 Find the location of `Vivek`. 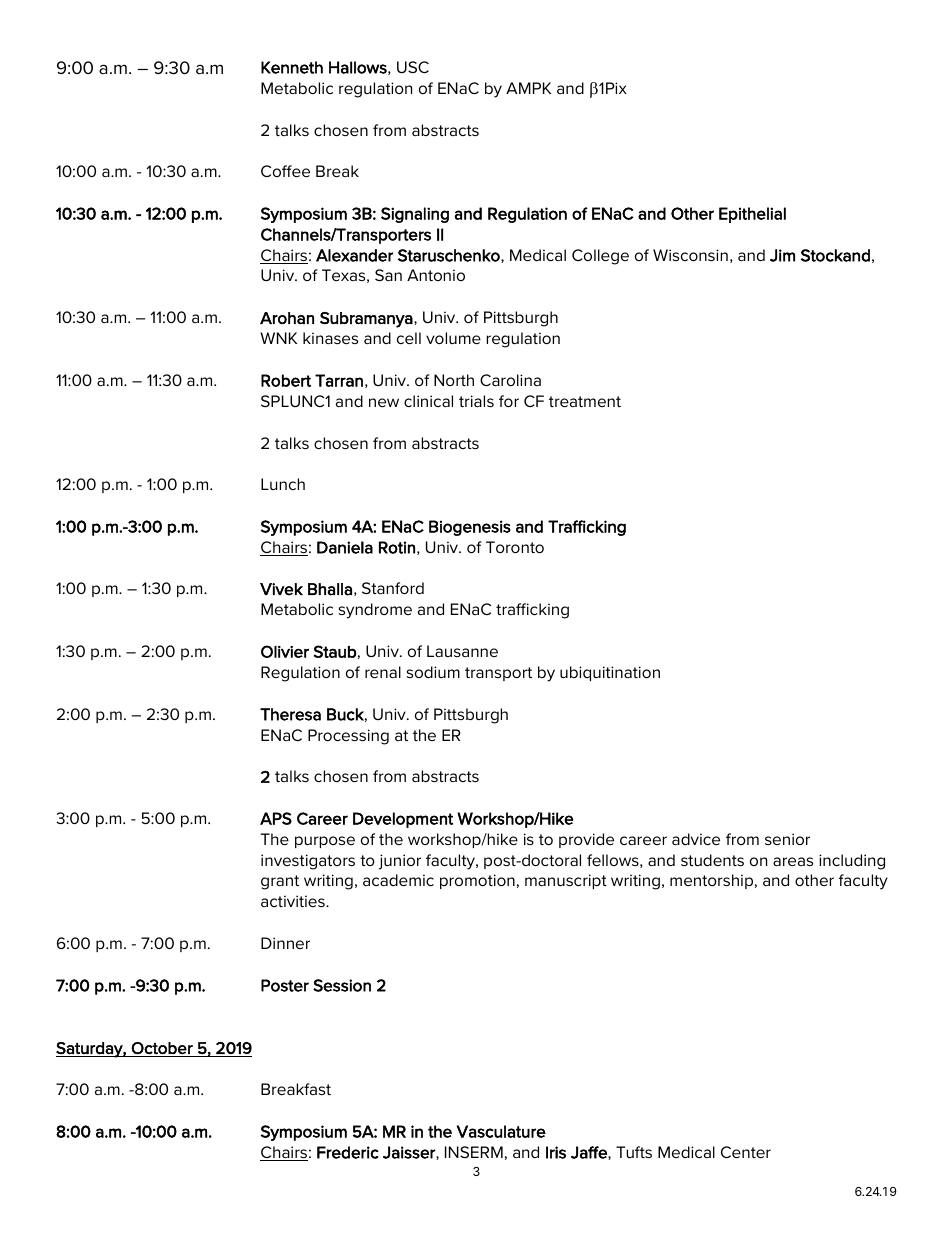

Vivek is located at coordinates (281, 589).
